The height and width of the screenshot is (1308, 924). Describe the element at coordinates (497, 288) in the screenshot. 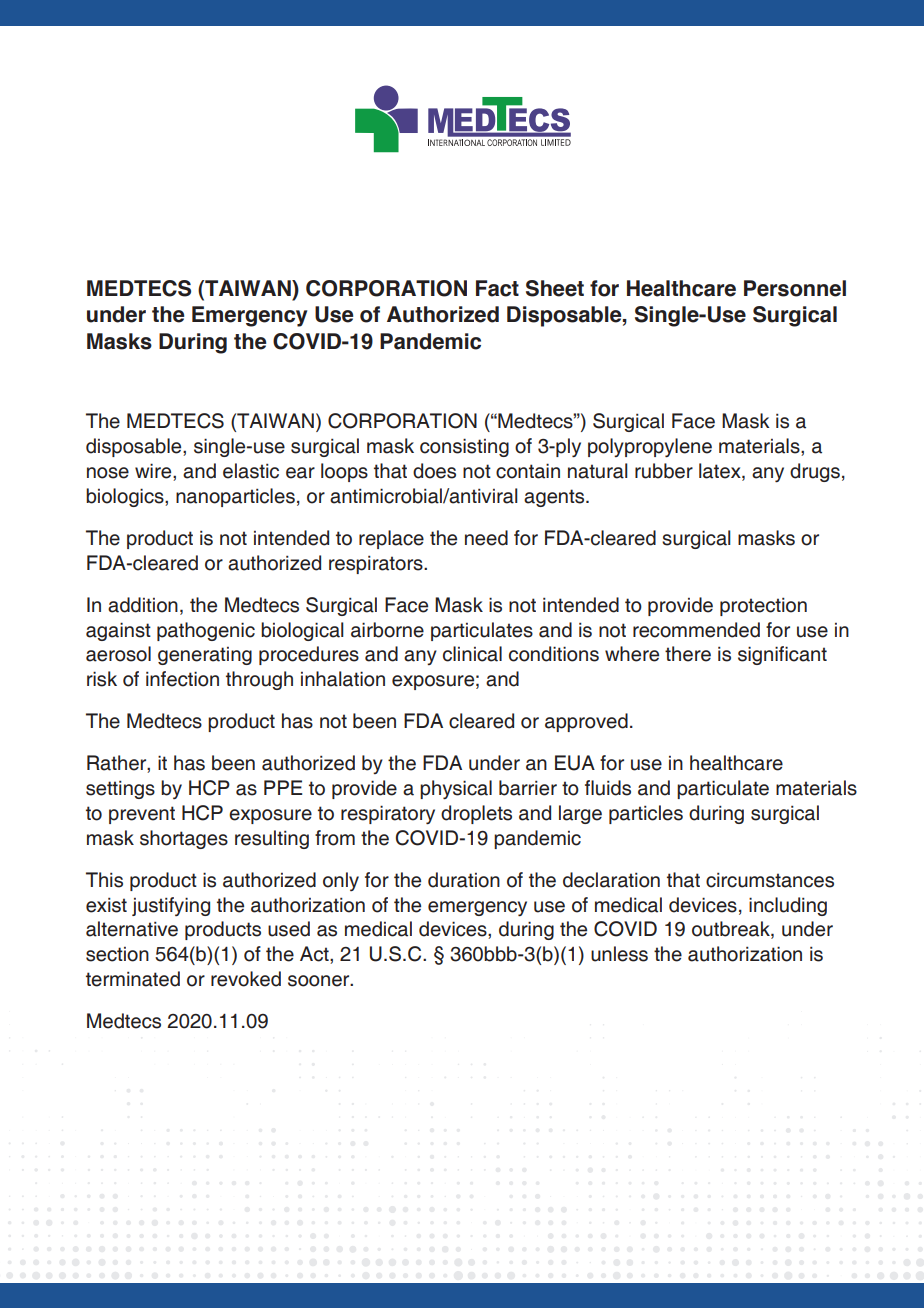

I see `Fact` at that location.
